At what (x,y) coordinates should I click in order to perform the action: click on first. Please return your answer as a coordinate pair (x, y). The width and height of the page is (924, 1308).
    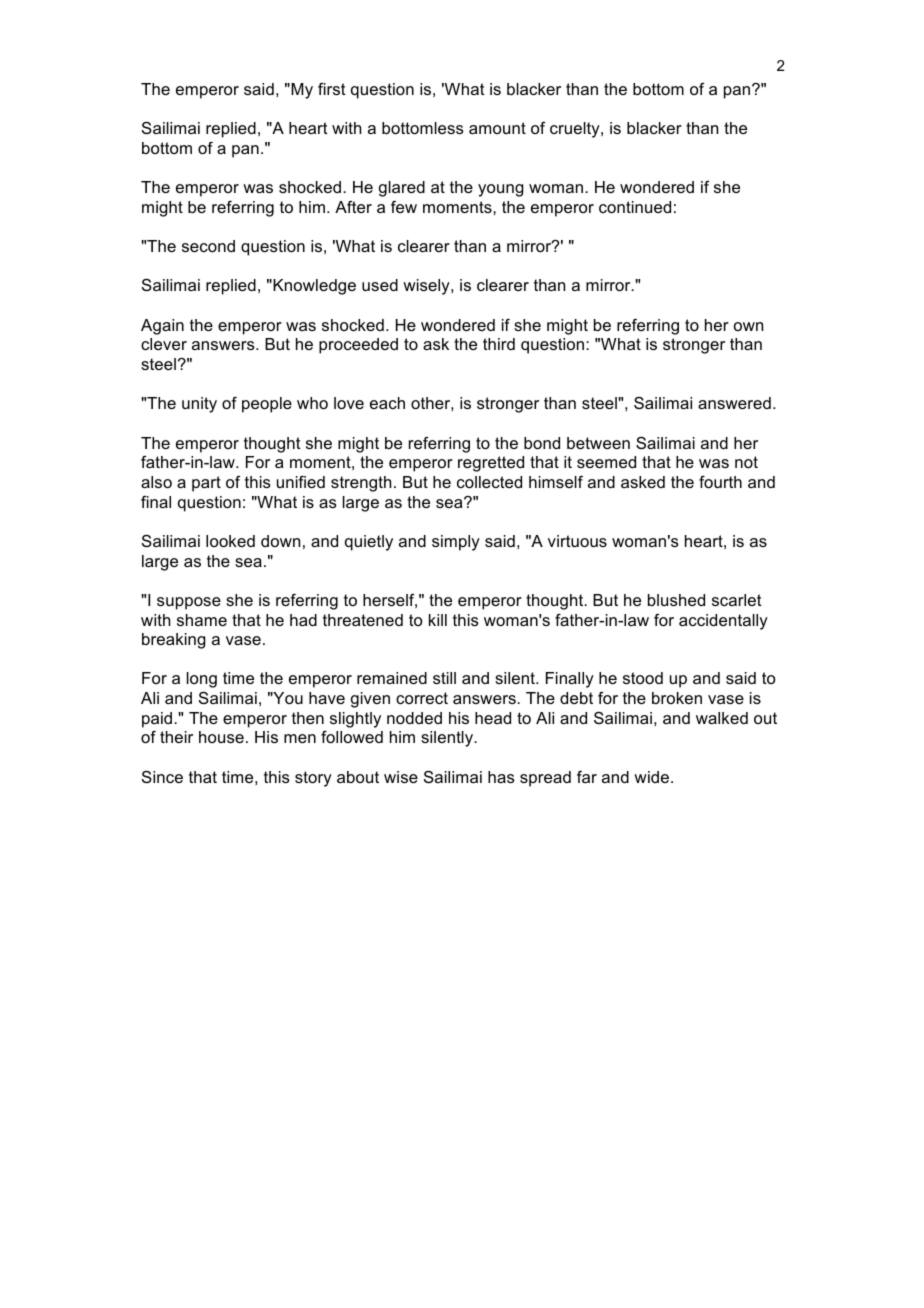
    Looking at the image, I should click on (332, 89).
